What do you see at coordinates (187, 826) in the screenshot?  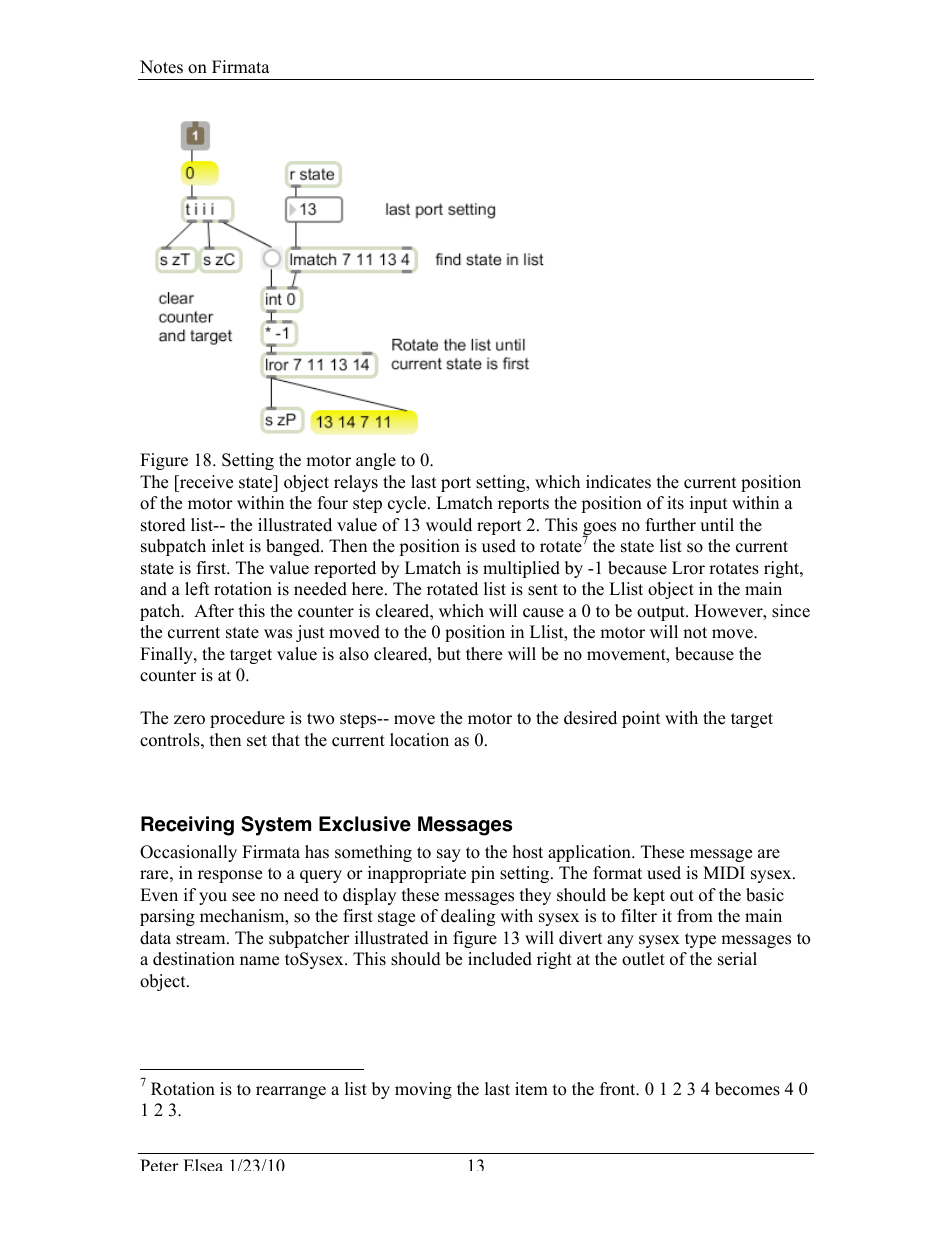 I see `Receiving` at bounding box center [187, 826].
